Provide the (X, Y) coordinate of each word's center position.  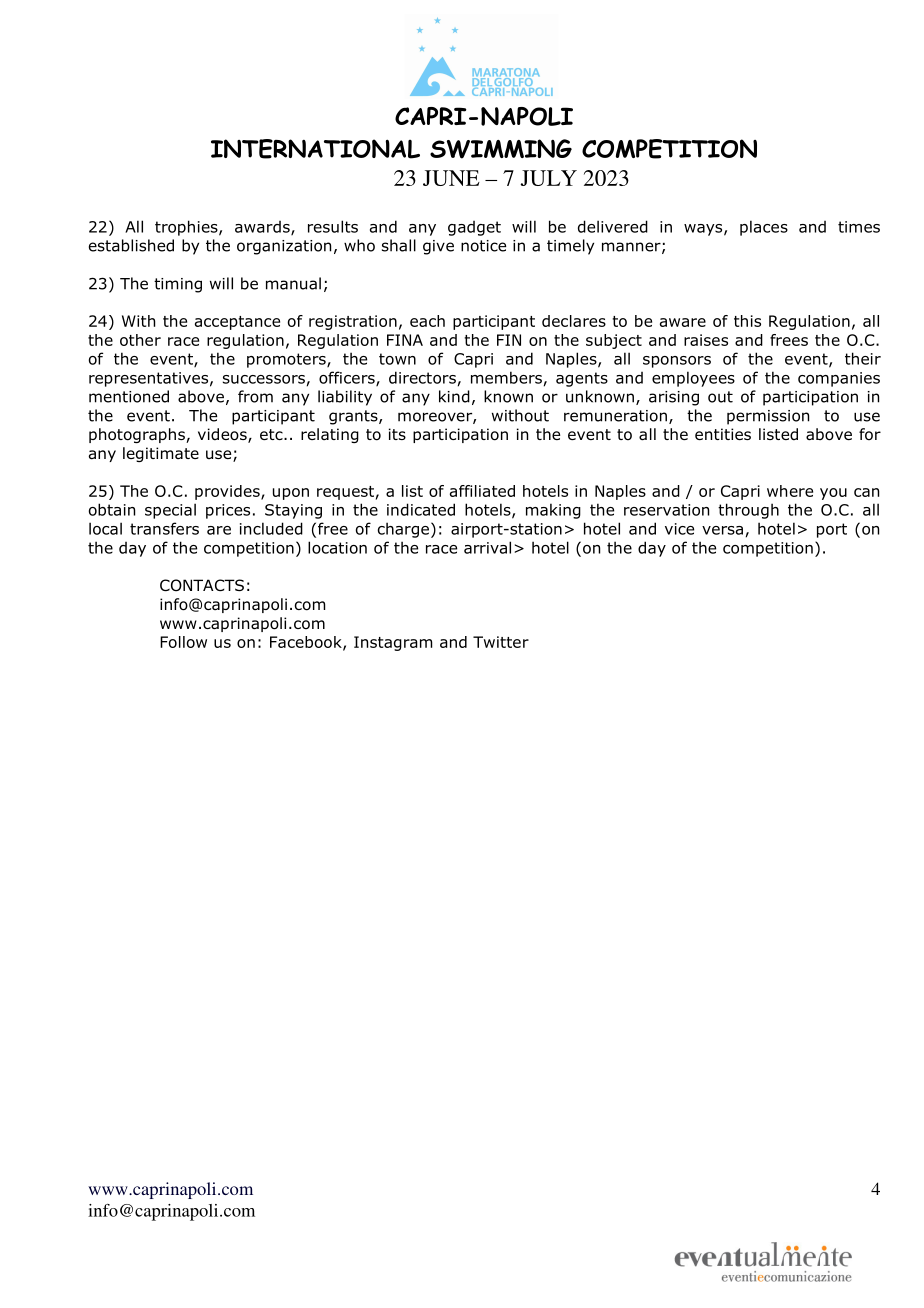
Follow (183, 642)
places (764, 228)
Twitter (501, 642)
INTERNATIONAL (315, 149)
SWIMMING (501, 149)
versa (722, 530)
